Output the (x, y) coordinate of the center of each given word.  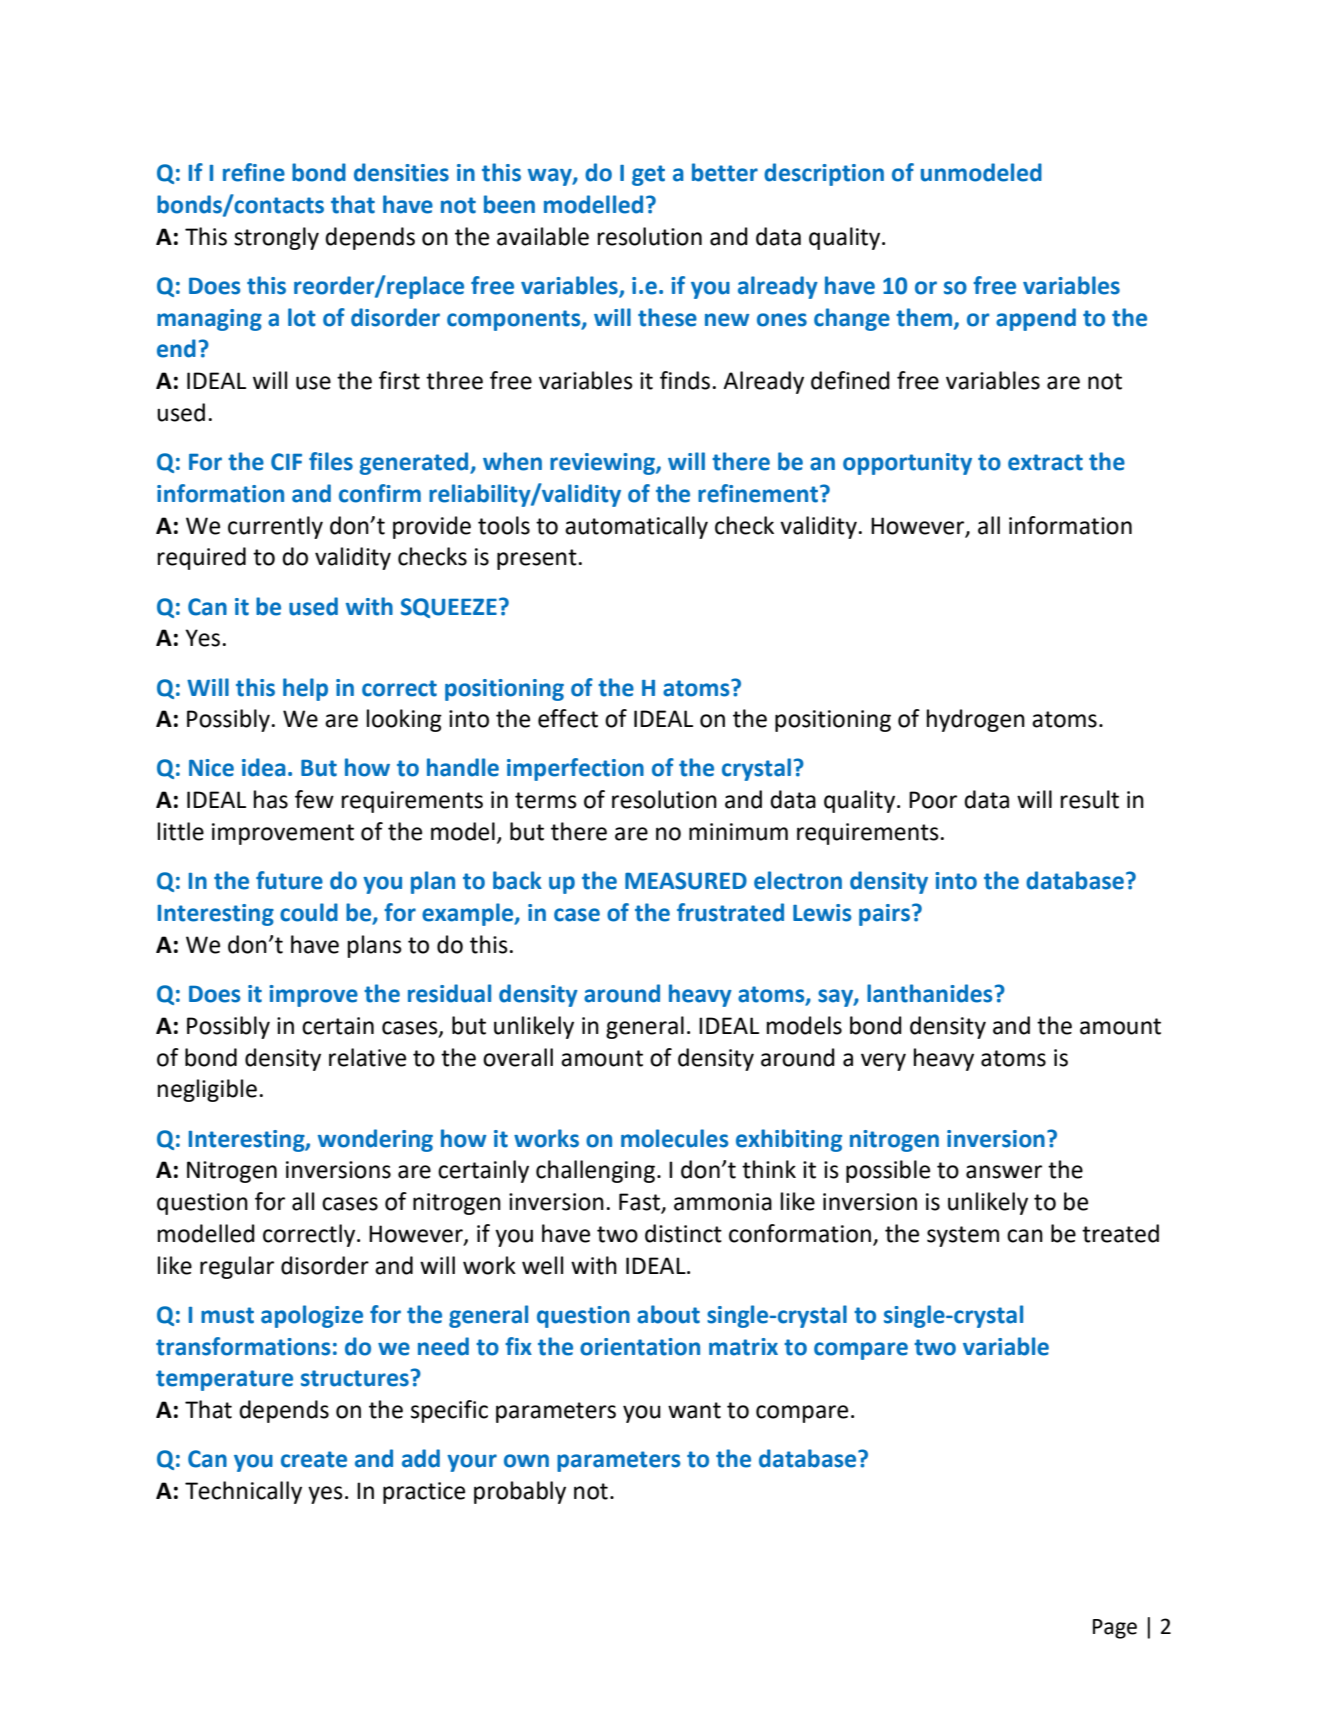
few (314, 799)
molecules (675, 1138)
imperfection (575, 769)
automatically (636, 527)
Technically (243, 1492)
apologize (312, 1316)
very (883, 1062)
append (1036, 319)
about (668, 1314)
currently (275, 527)
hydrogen (976, 720)
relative (367, 1057)
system (963, 1236)
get (648, 175)
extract (1045, 462)
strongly (276, 238)
